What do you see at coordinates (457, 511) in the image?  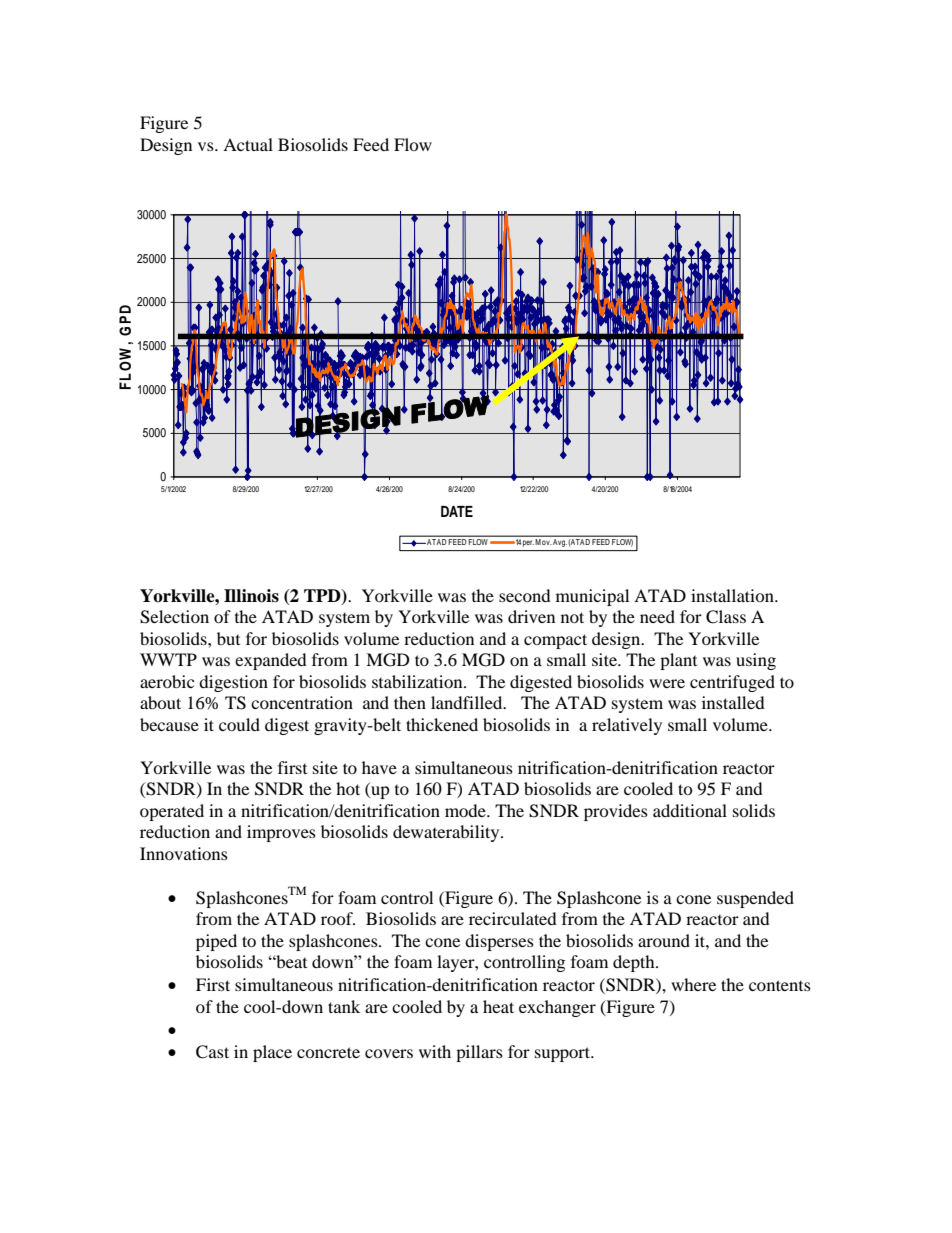 I see `DATE` at bounding box center [457, 511].
